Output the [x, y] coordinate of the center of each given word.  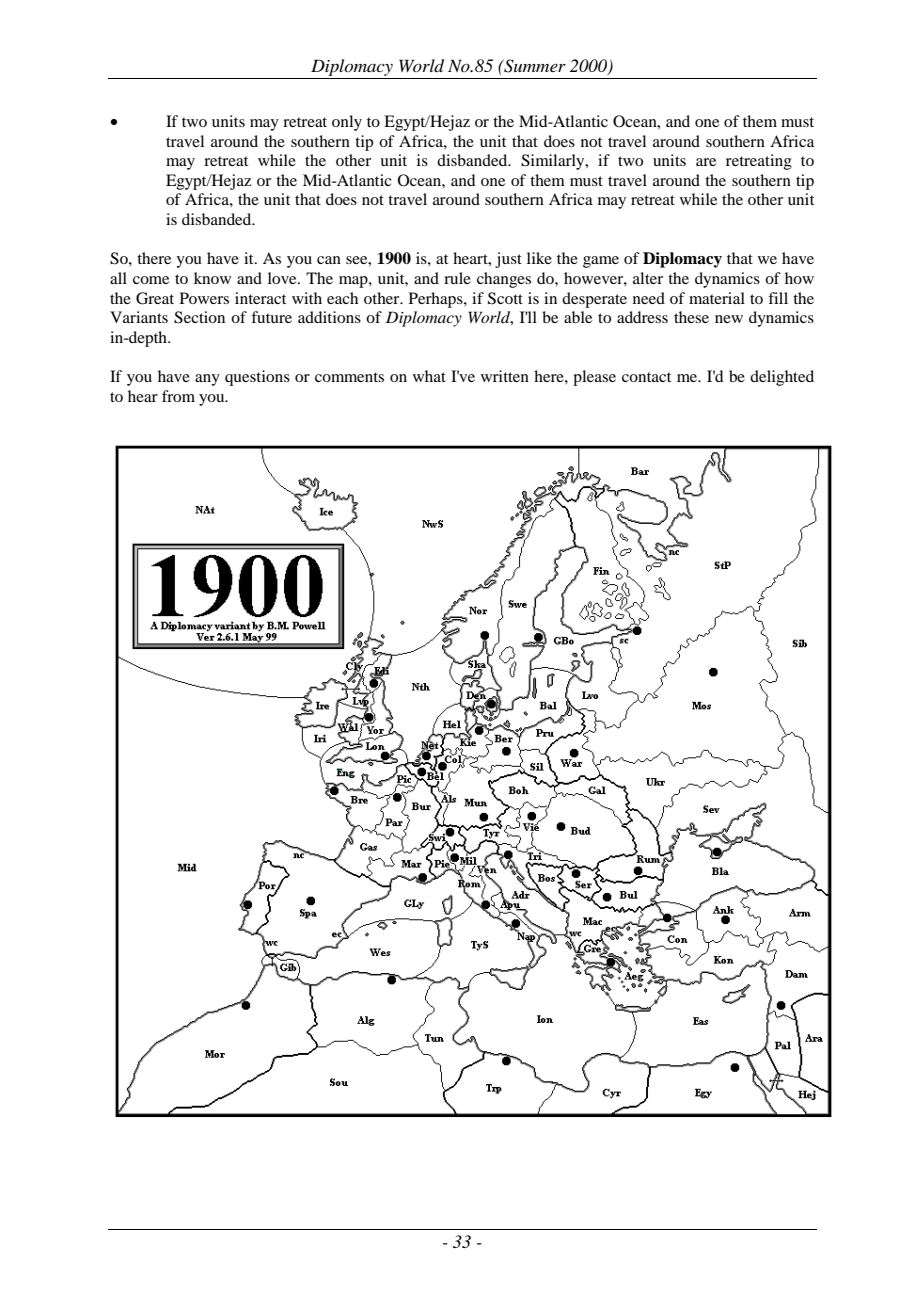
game [601, 262]
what [429, 376]
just [508, 260]
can [329, 260]
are [706, 162]
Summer [534, 66]
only [347, 123]
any [207, 380]
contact [646, 377]
